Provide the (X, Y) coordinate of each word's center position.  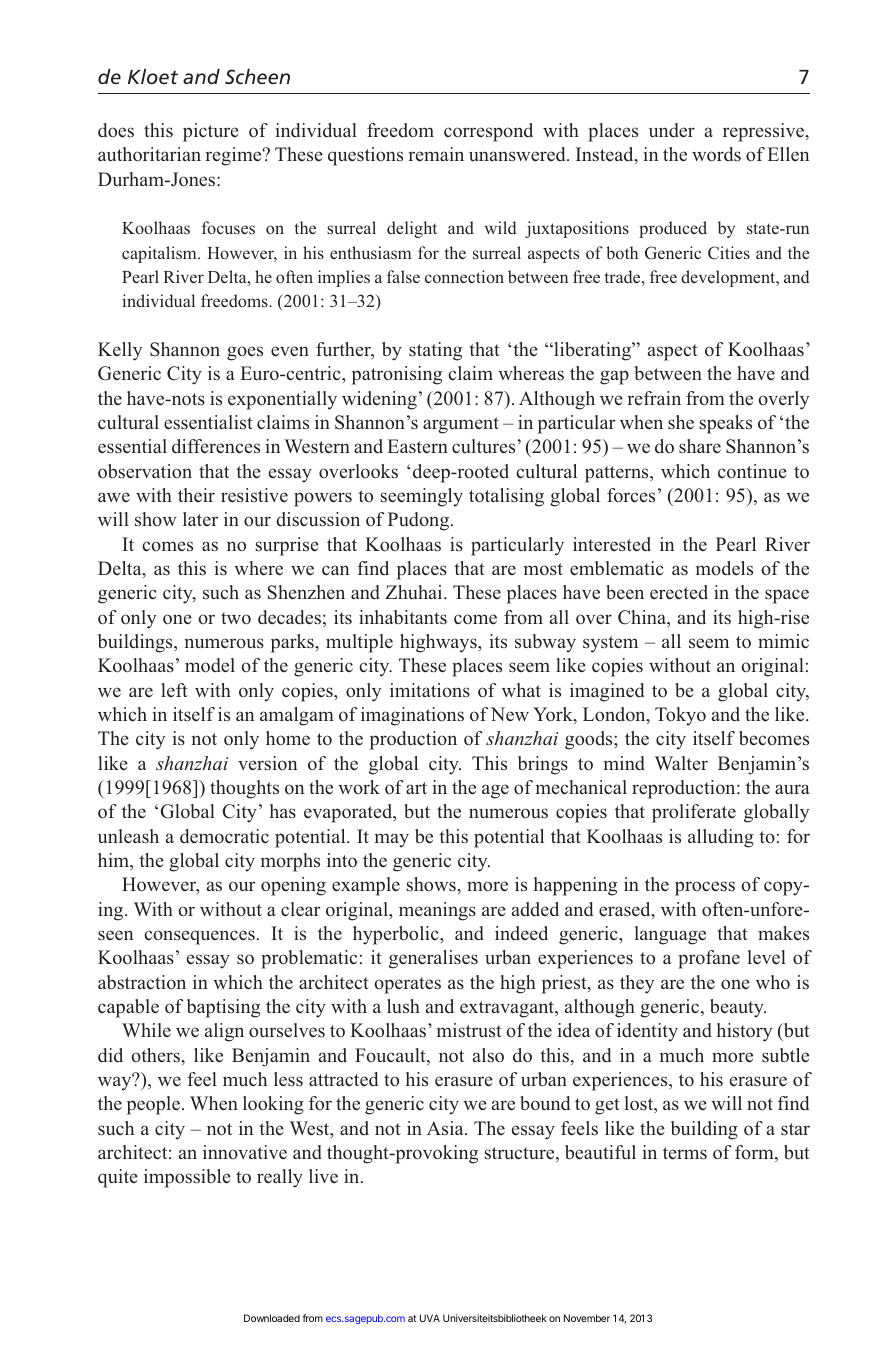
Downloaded (272, 1318)
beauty (738, 1008)
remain (436, 154)
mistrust (469, 1030)
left (174, 690)
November (587, 1318)
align (224, 1032)
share (700, 446)
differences (216, 446)
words (716, 154)
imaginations (412, 716)
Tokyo (680, 716)
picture (211, 132)
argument (461, 425)
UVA (430, 1318)
